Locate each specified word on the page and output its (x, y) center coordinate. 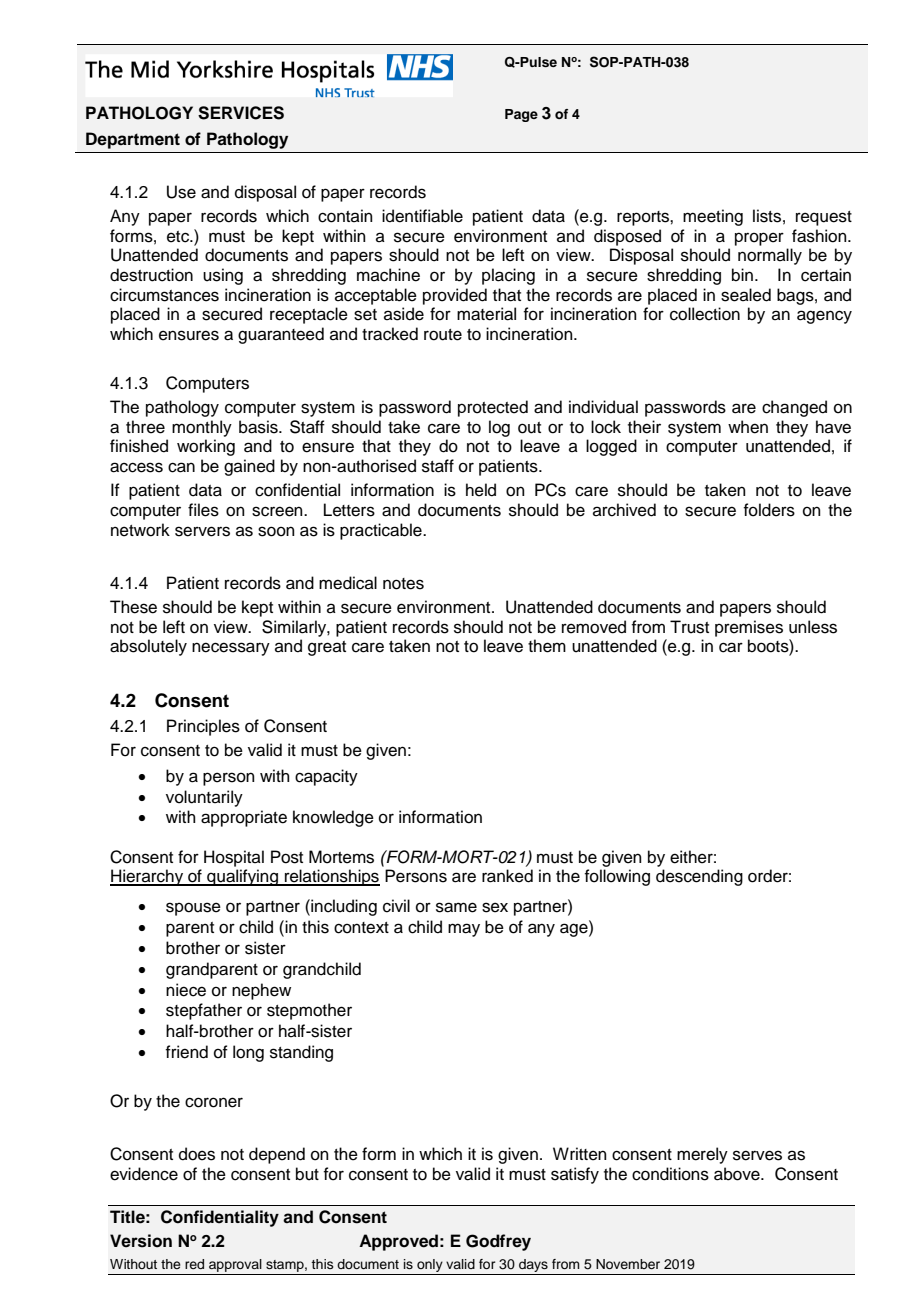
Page (521, 115)
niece (186, 990)
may (464, 930)
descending (699, 877)
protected (493, 408)
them (547, 646)
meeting (713, 217)
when (748, 427)
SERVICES (241, 113)
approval (235, 1267)
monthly (202, 428)
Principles (203, 727)
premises (749, 628)
